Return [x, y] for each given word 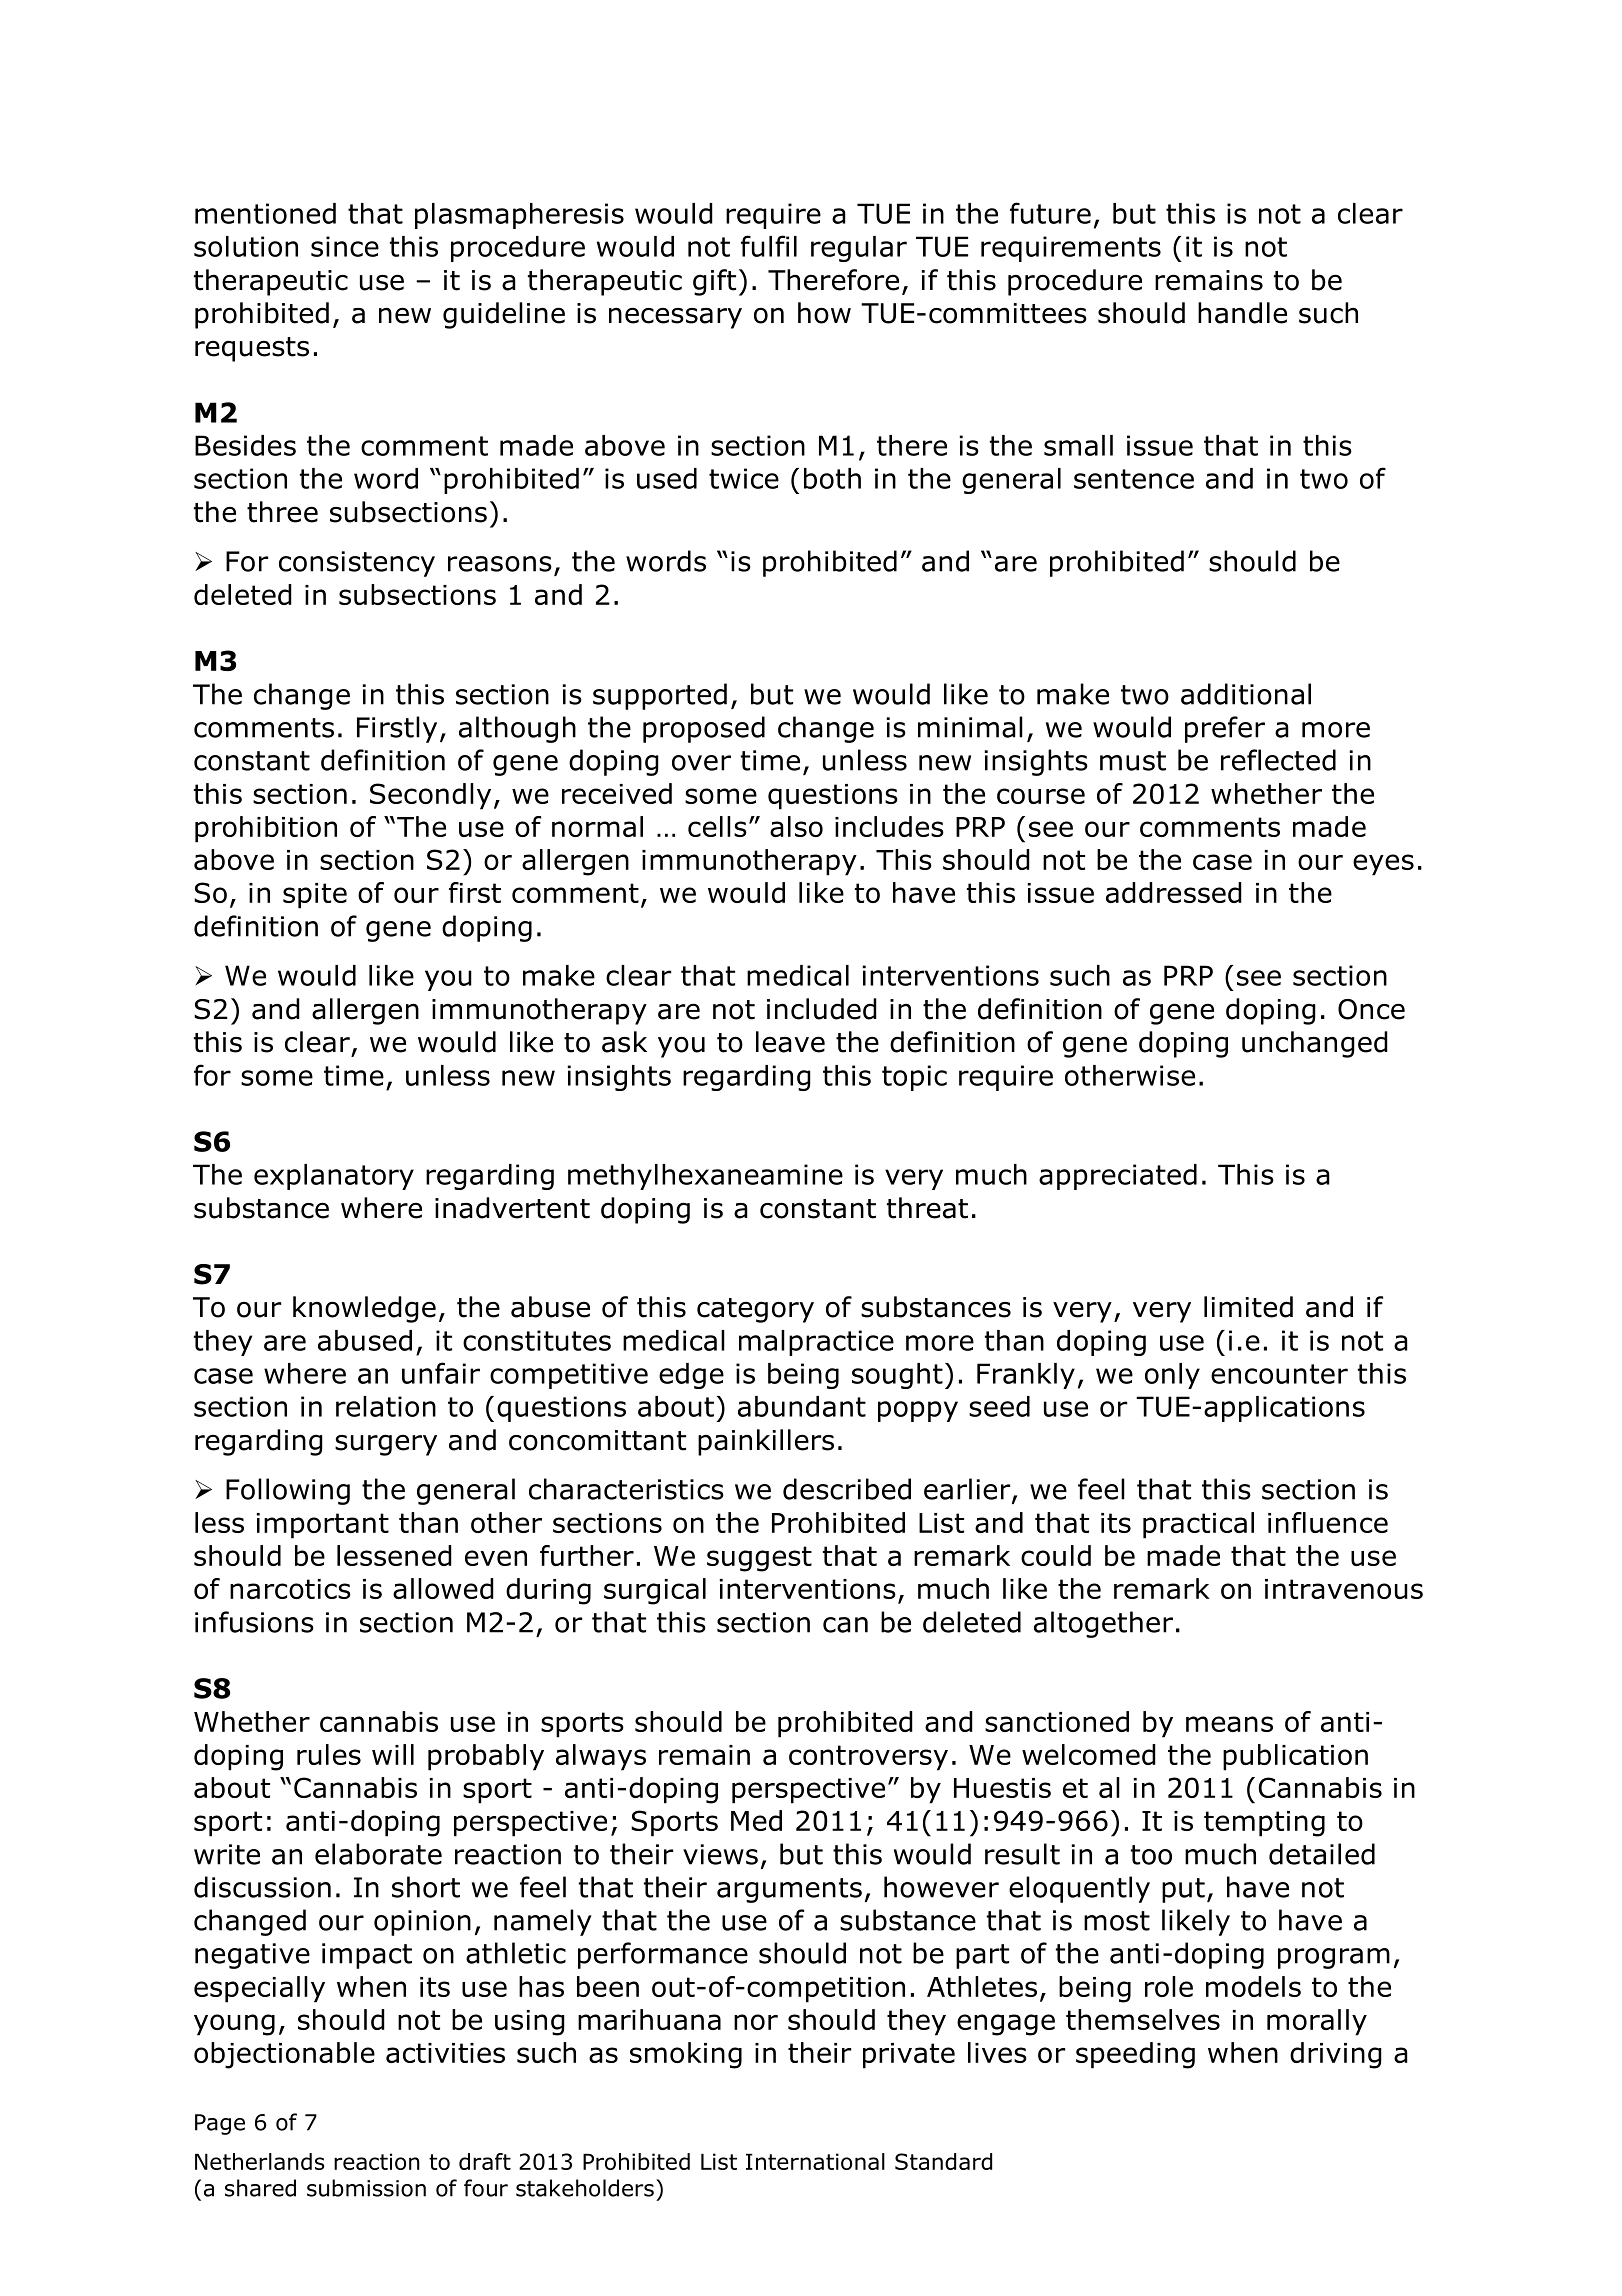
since [345, 246]
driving [1336, 2055]
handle [1242, 313]
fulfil [769, 246]
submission [366, 2188]
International [815, 2161]
